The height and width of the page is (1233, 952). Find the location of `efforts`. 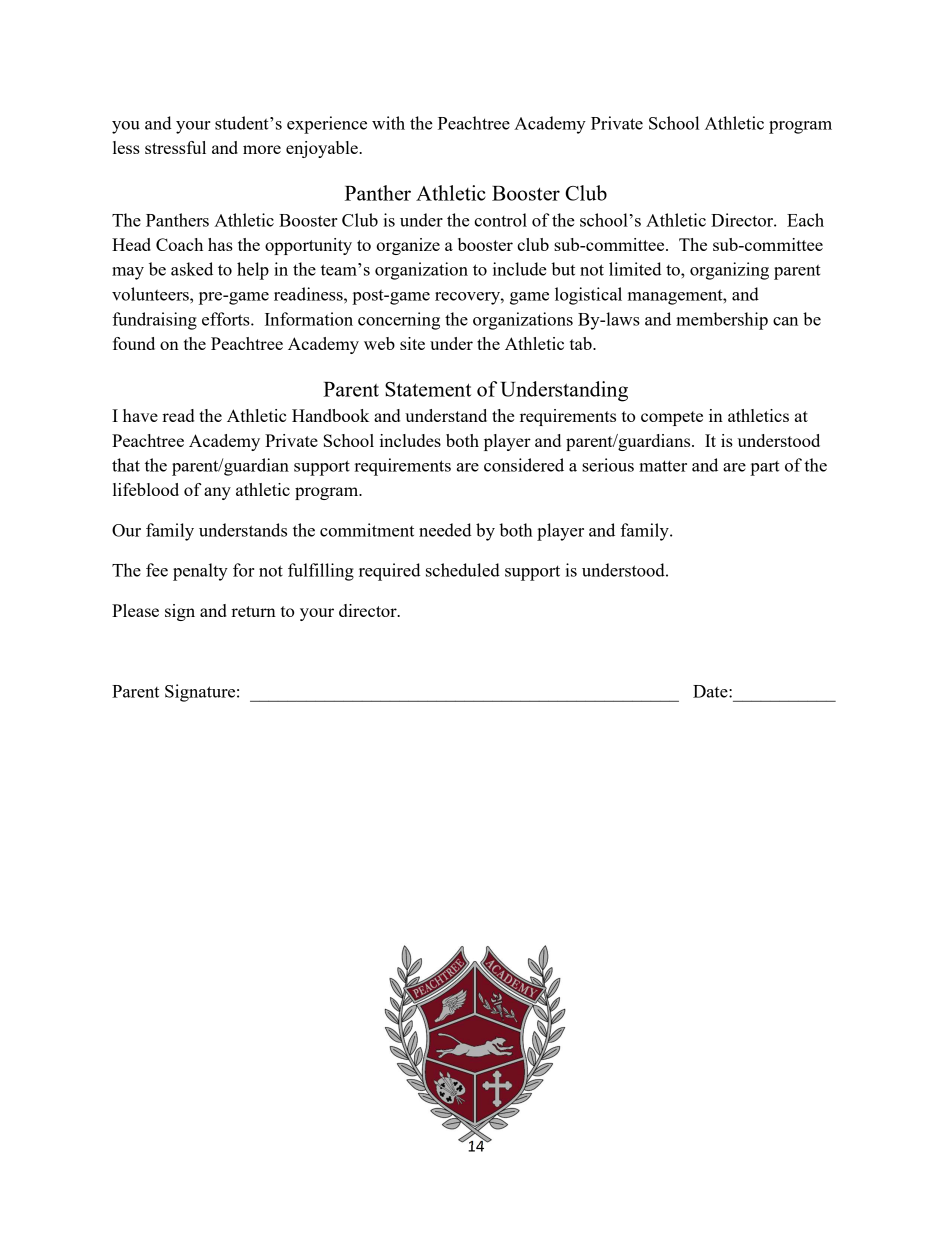

efforts is located at coordinates (227, 319).
